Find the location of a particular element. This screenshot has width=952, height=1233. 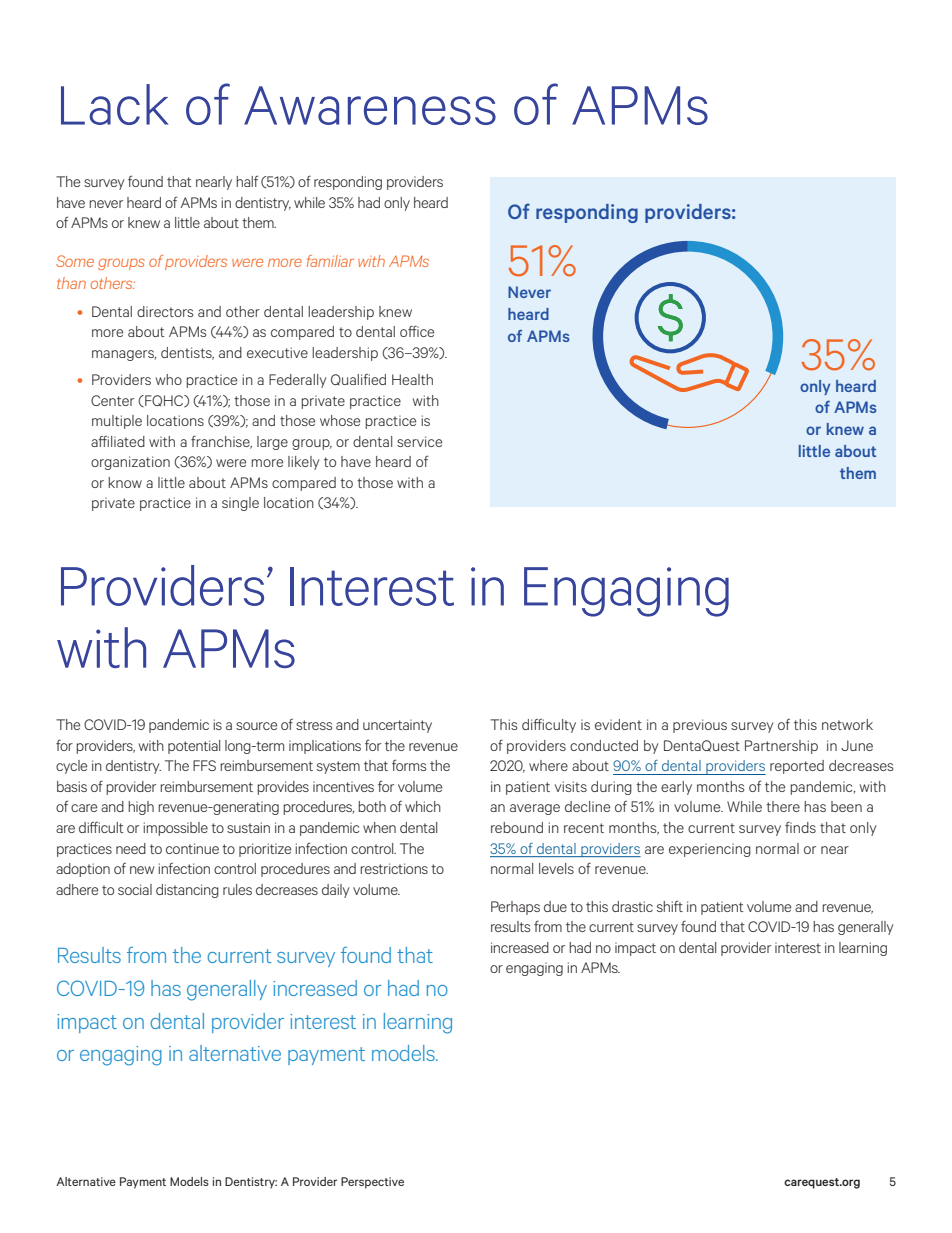

office is located at coordinates (417, 331).
